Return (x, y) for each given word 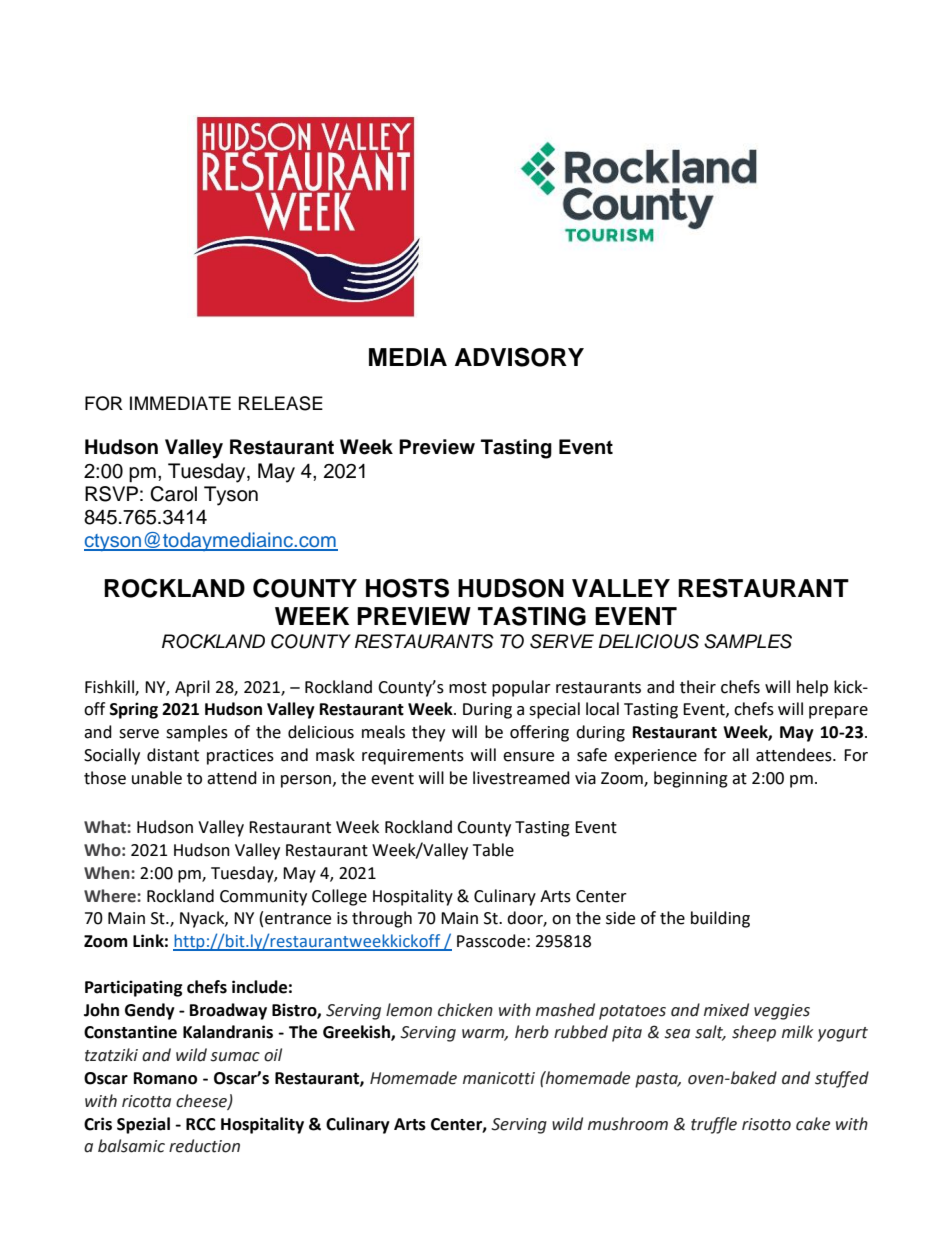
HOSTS (407, 588)
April (192, 688)
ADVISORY (519, 357)
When (108, 873)
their (698, 687)
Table (493, 850)
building (720, 919)
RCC (201, 1124)
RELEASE (281, 403)
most (468, 688)
